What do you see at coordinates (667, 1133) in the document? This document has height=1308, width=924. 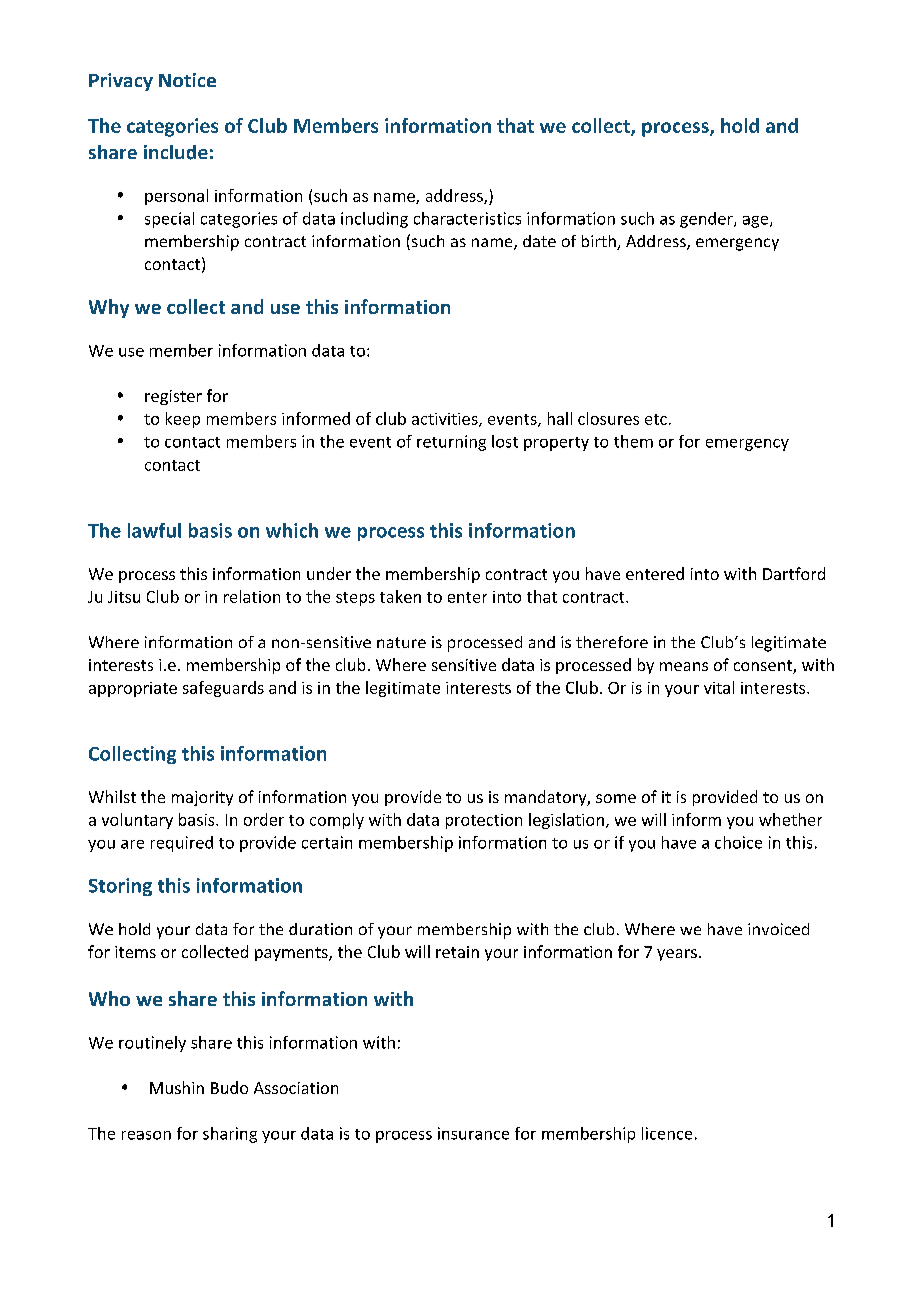 I see `licence` at bounding box center [667, 1133].
